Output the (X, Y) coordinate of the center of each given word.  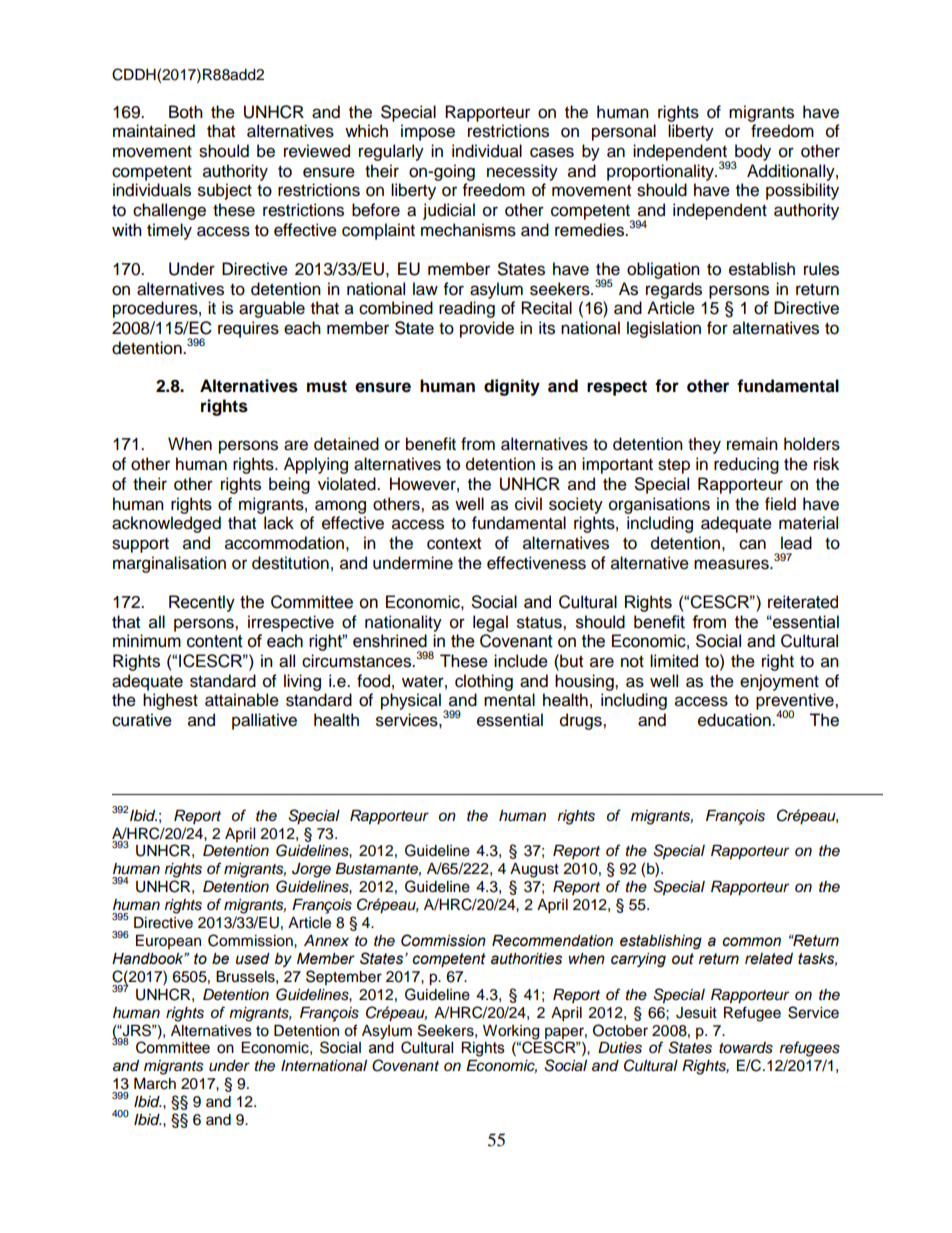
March (155, 1084)
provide (487, 329)
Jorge (311, 870)
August (534, 870)
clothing (484, 682)
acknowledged (166, 524)
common (751, 942)
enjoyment (779, 682)
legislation (664, 329)
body (752, 153)
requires (248, 329)
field (780, 504)
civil (528, 504)
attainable (242, 700)
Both (186, 112)
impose (428, 132)
